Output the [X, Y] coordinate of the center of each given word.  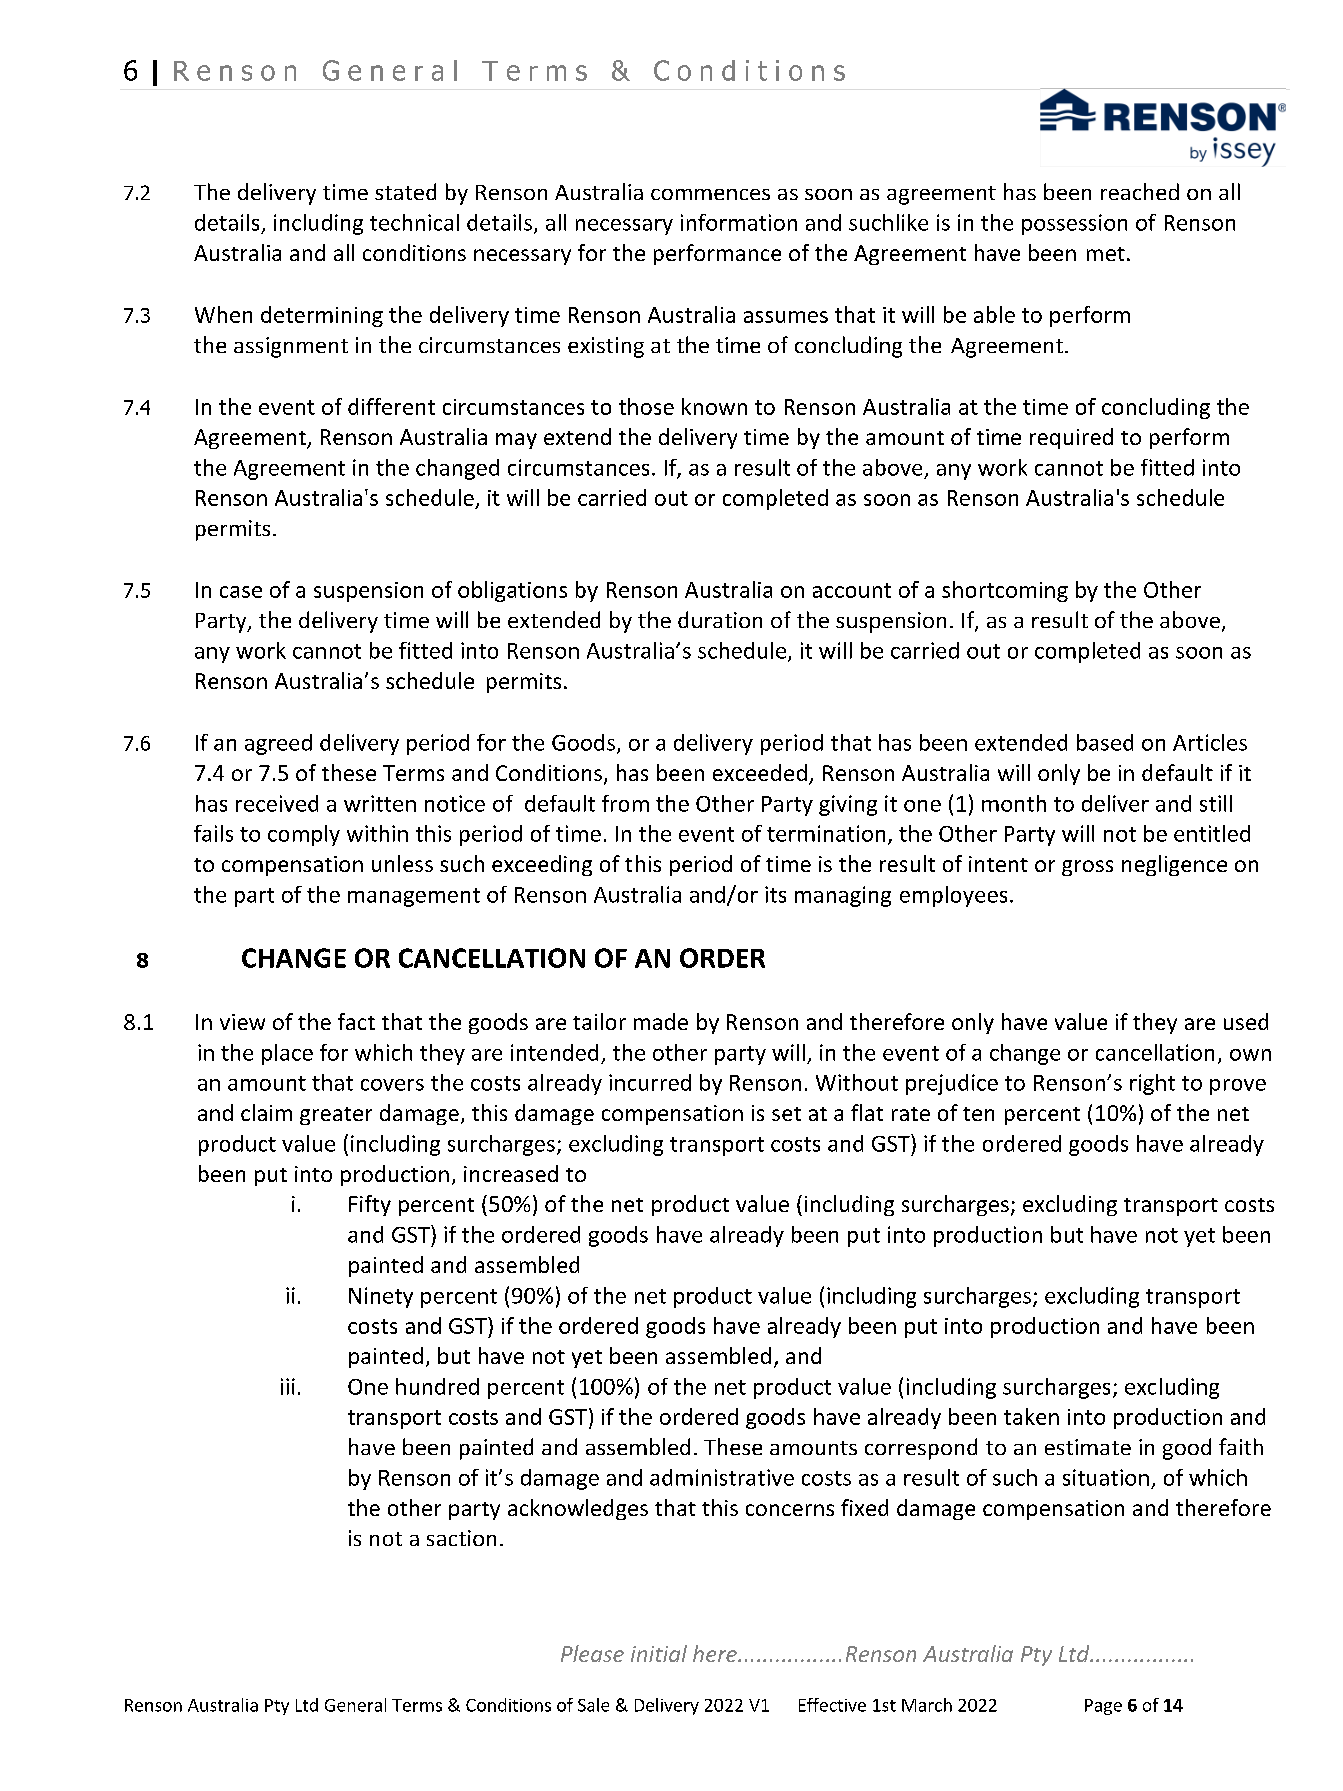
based [1105, 742]
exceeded [760, 772]
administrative [722, 1477]
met [1106, 254]
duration [720, 619]
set [786, 1114]
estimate [1088, 1447]
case [241, 592]
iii [288, 1386]
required [1071, 438]
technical [414, 222]
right [1152, 1084]
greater [336, 1116]
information [739, 222]
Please [592, 1653]
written [380, 803]
